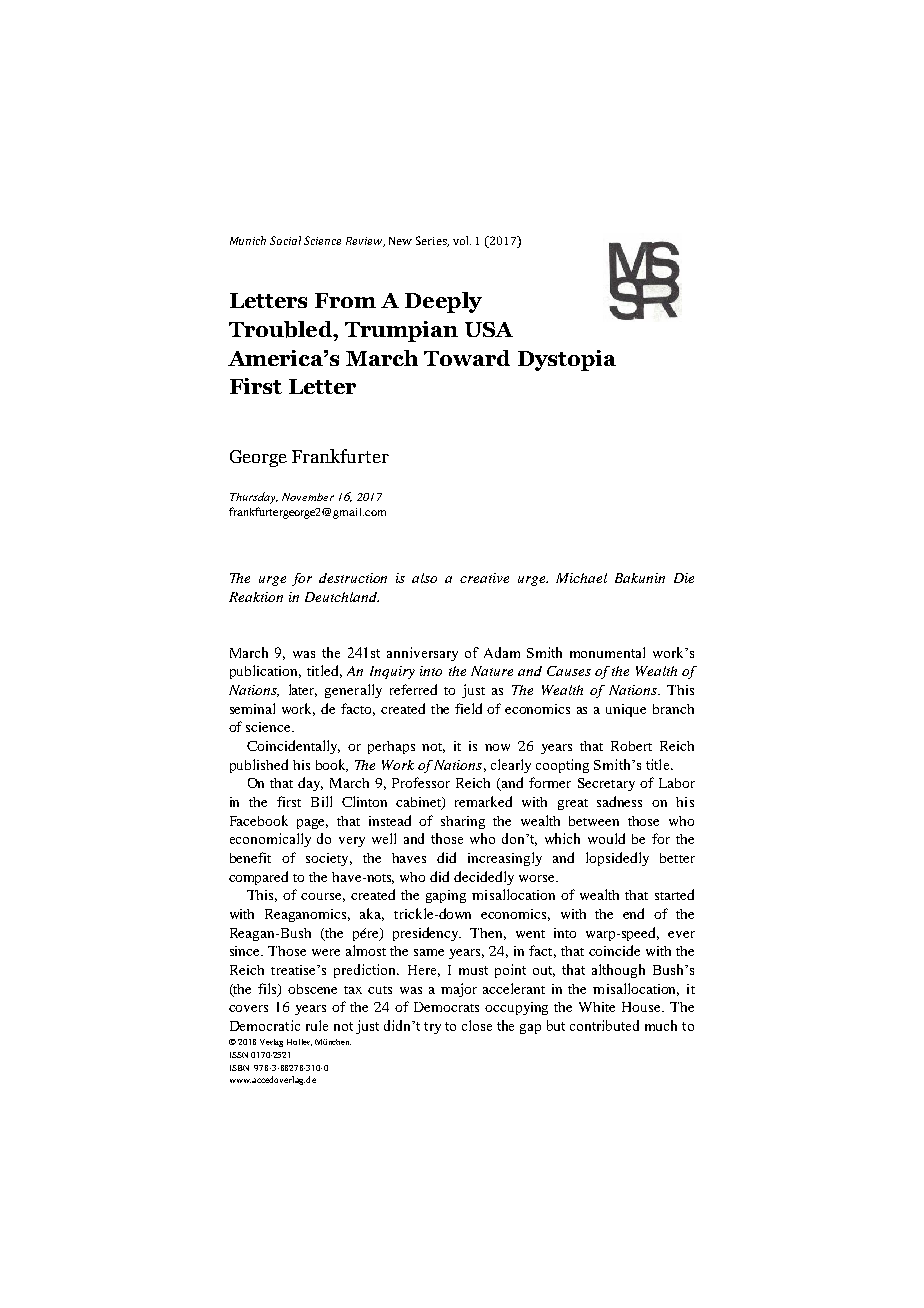 The image size is (924, 1308). Describe the element at coordinates (303, 690) in the page. I see `later` at that location.
